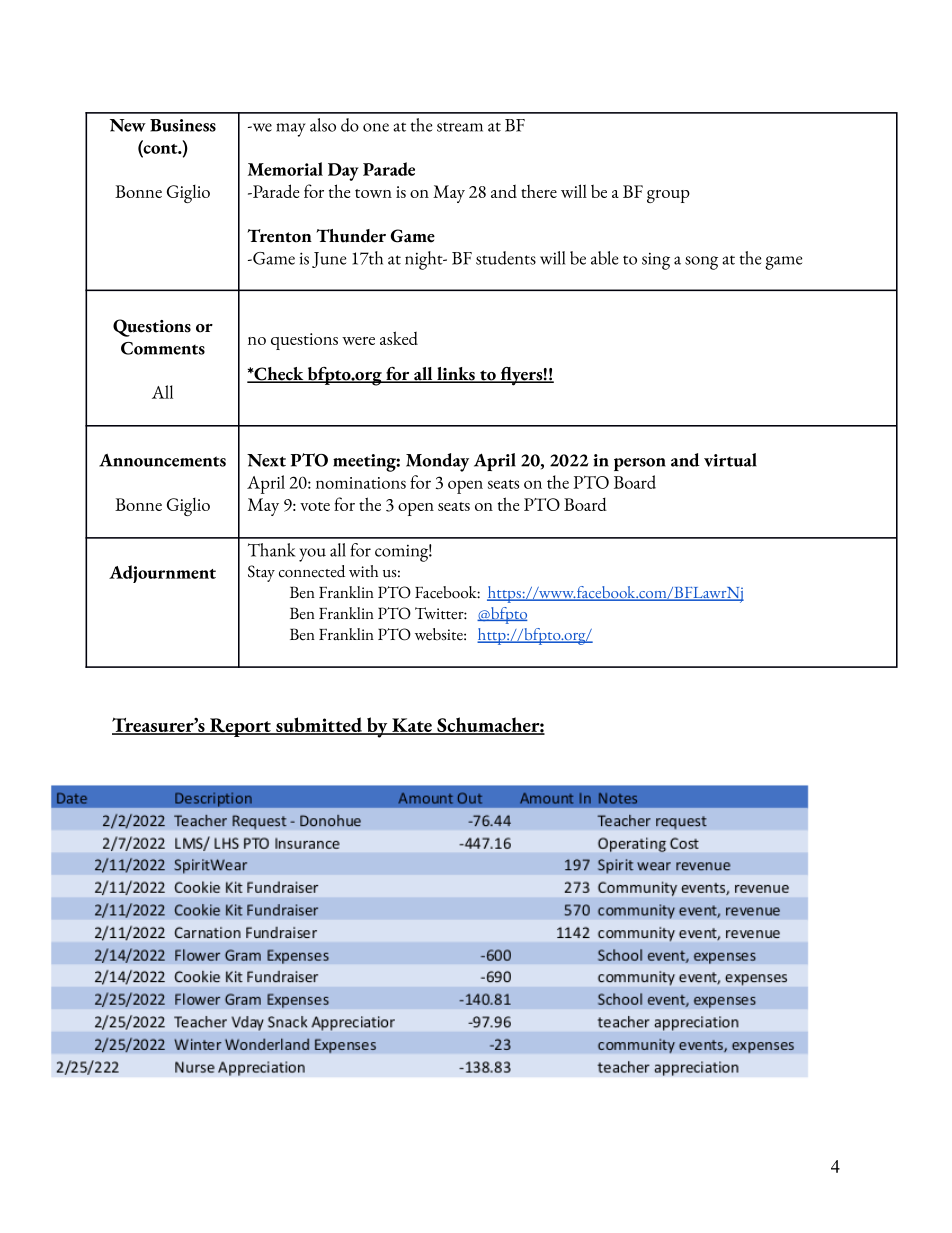 This screenshot has width=952, height=1233. I want to click on person, so click(640, 464).
